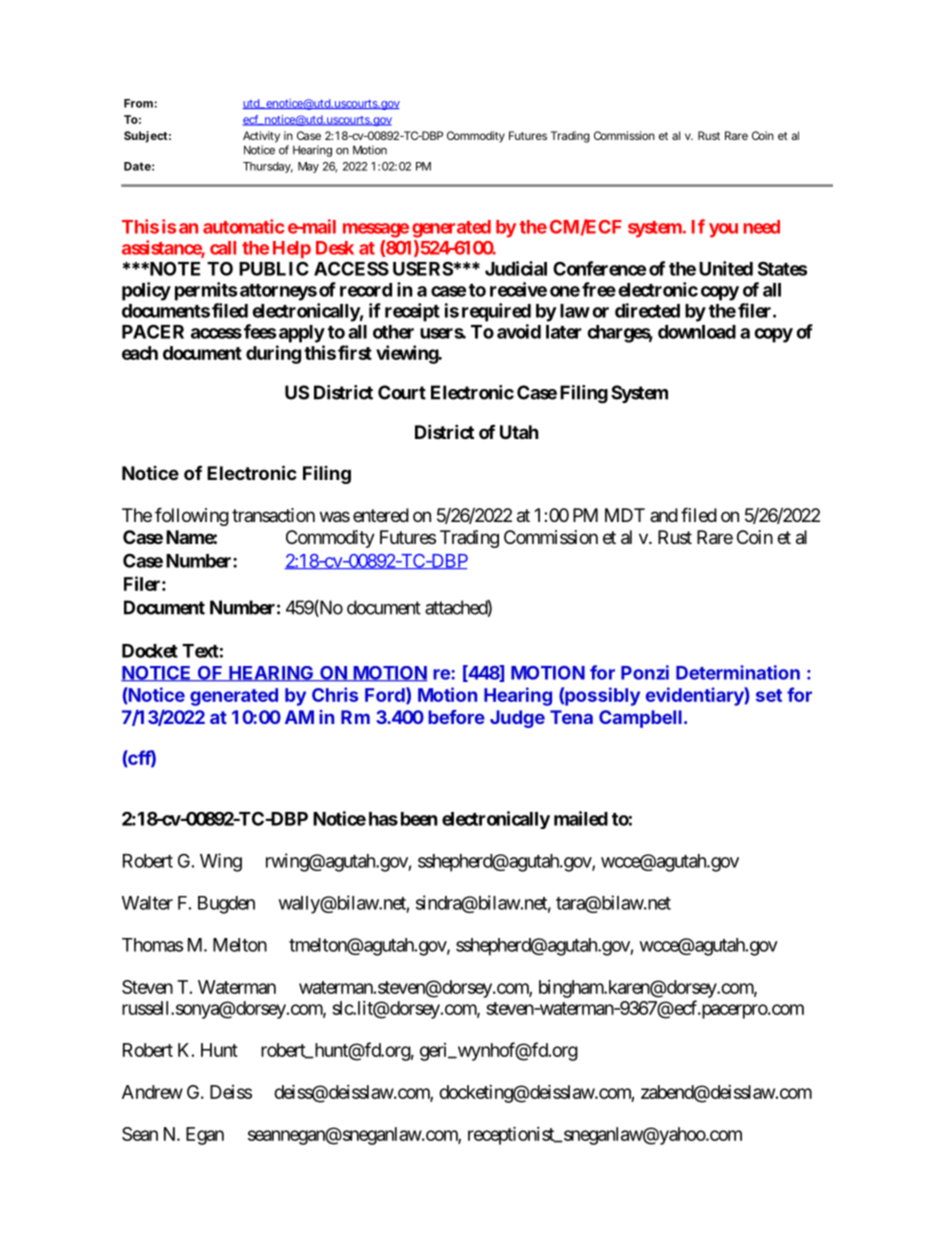 The width and height of the document is (952, 1233). What do you see at coordinates (517, 719) in the document?
I see `Judge` at bounding box center [517, 719].
